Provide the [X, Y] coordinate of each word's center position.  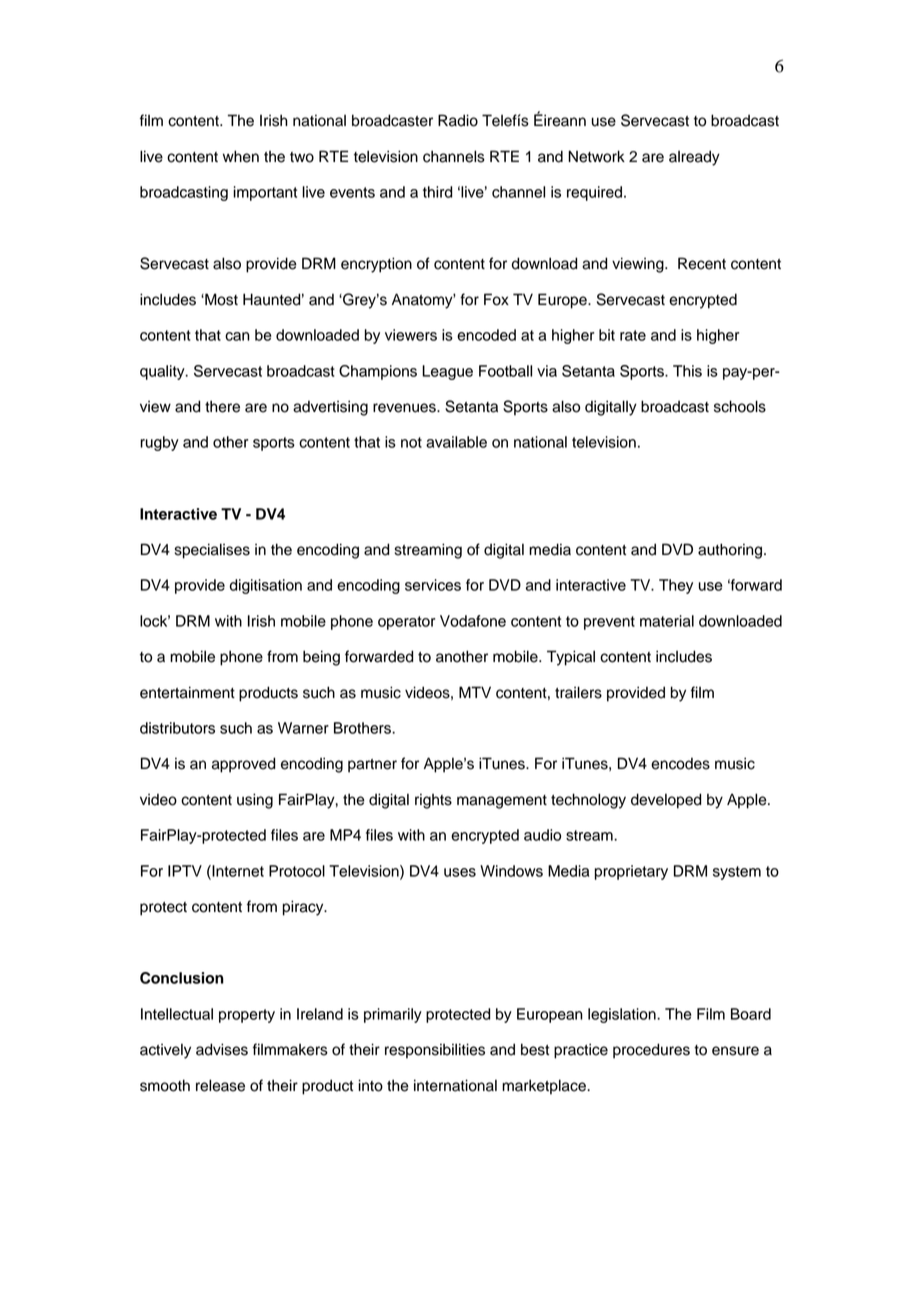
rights [433, 801]
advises [222, 1049]
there [222, 406]
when [241, 156]
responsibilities [435, 1051]
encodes [680, 764]
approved [243, 765]
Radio [458, 120]
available [456, 442]
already [694, 158]
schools [740, 406]
